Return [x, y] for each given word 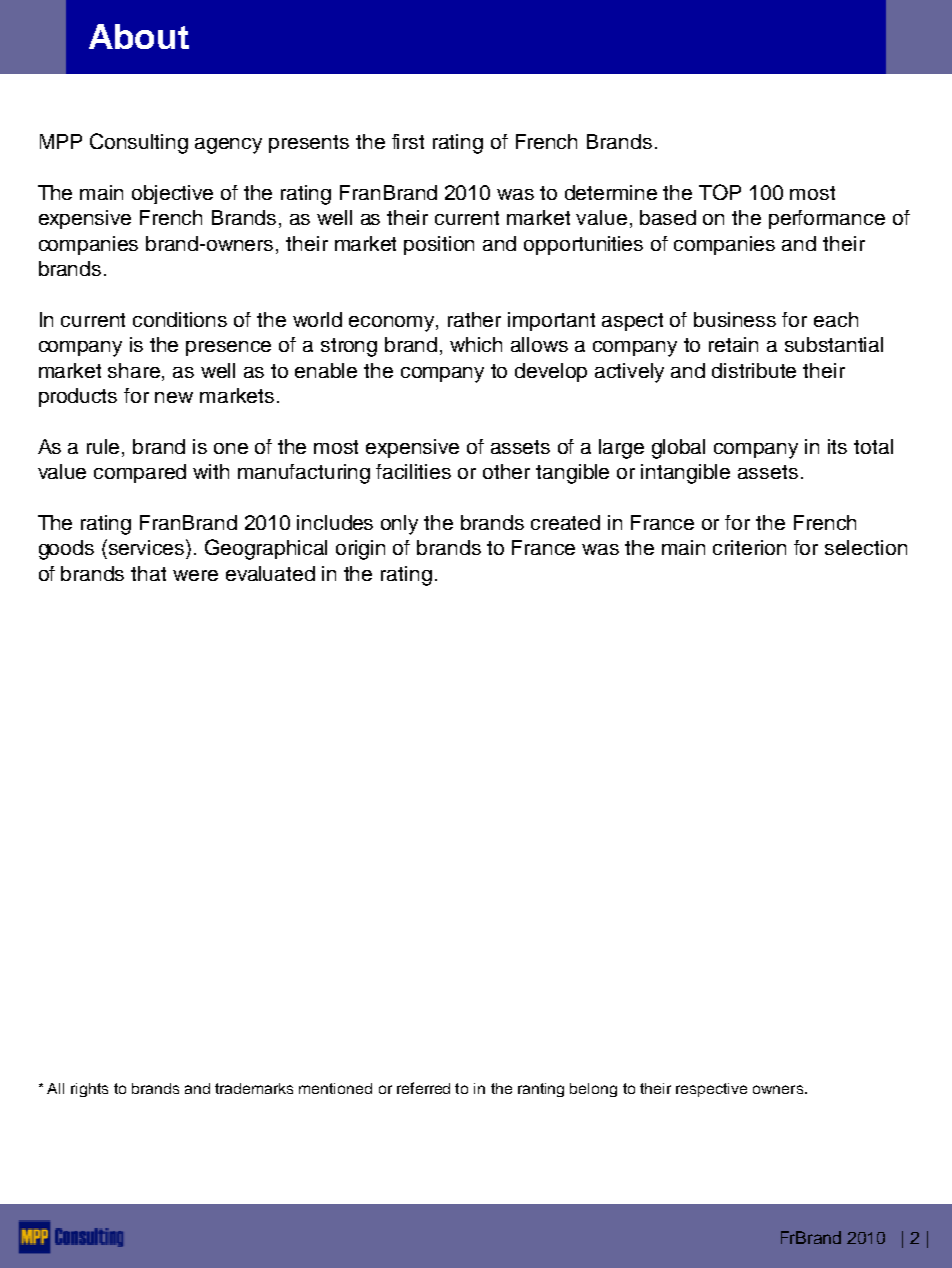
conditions [180, 319]
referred [423, 1088]
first [408, 141]
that [148, 573]
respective [711, 1090]
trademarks [254, 1088]
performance [827, 219]
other [506, 471]
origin [360, 550]
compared [140, 473]
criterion [749, 547]
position [439, 245]
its [837, 446]
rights [89, 1090]
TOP [720, 192]
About [139, 36]
